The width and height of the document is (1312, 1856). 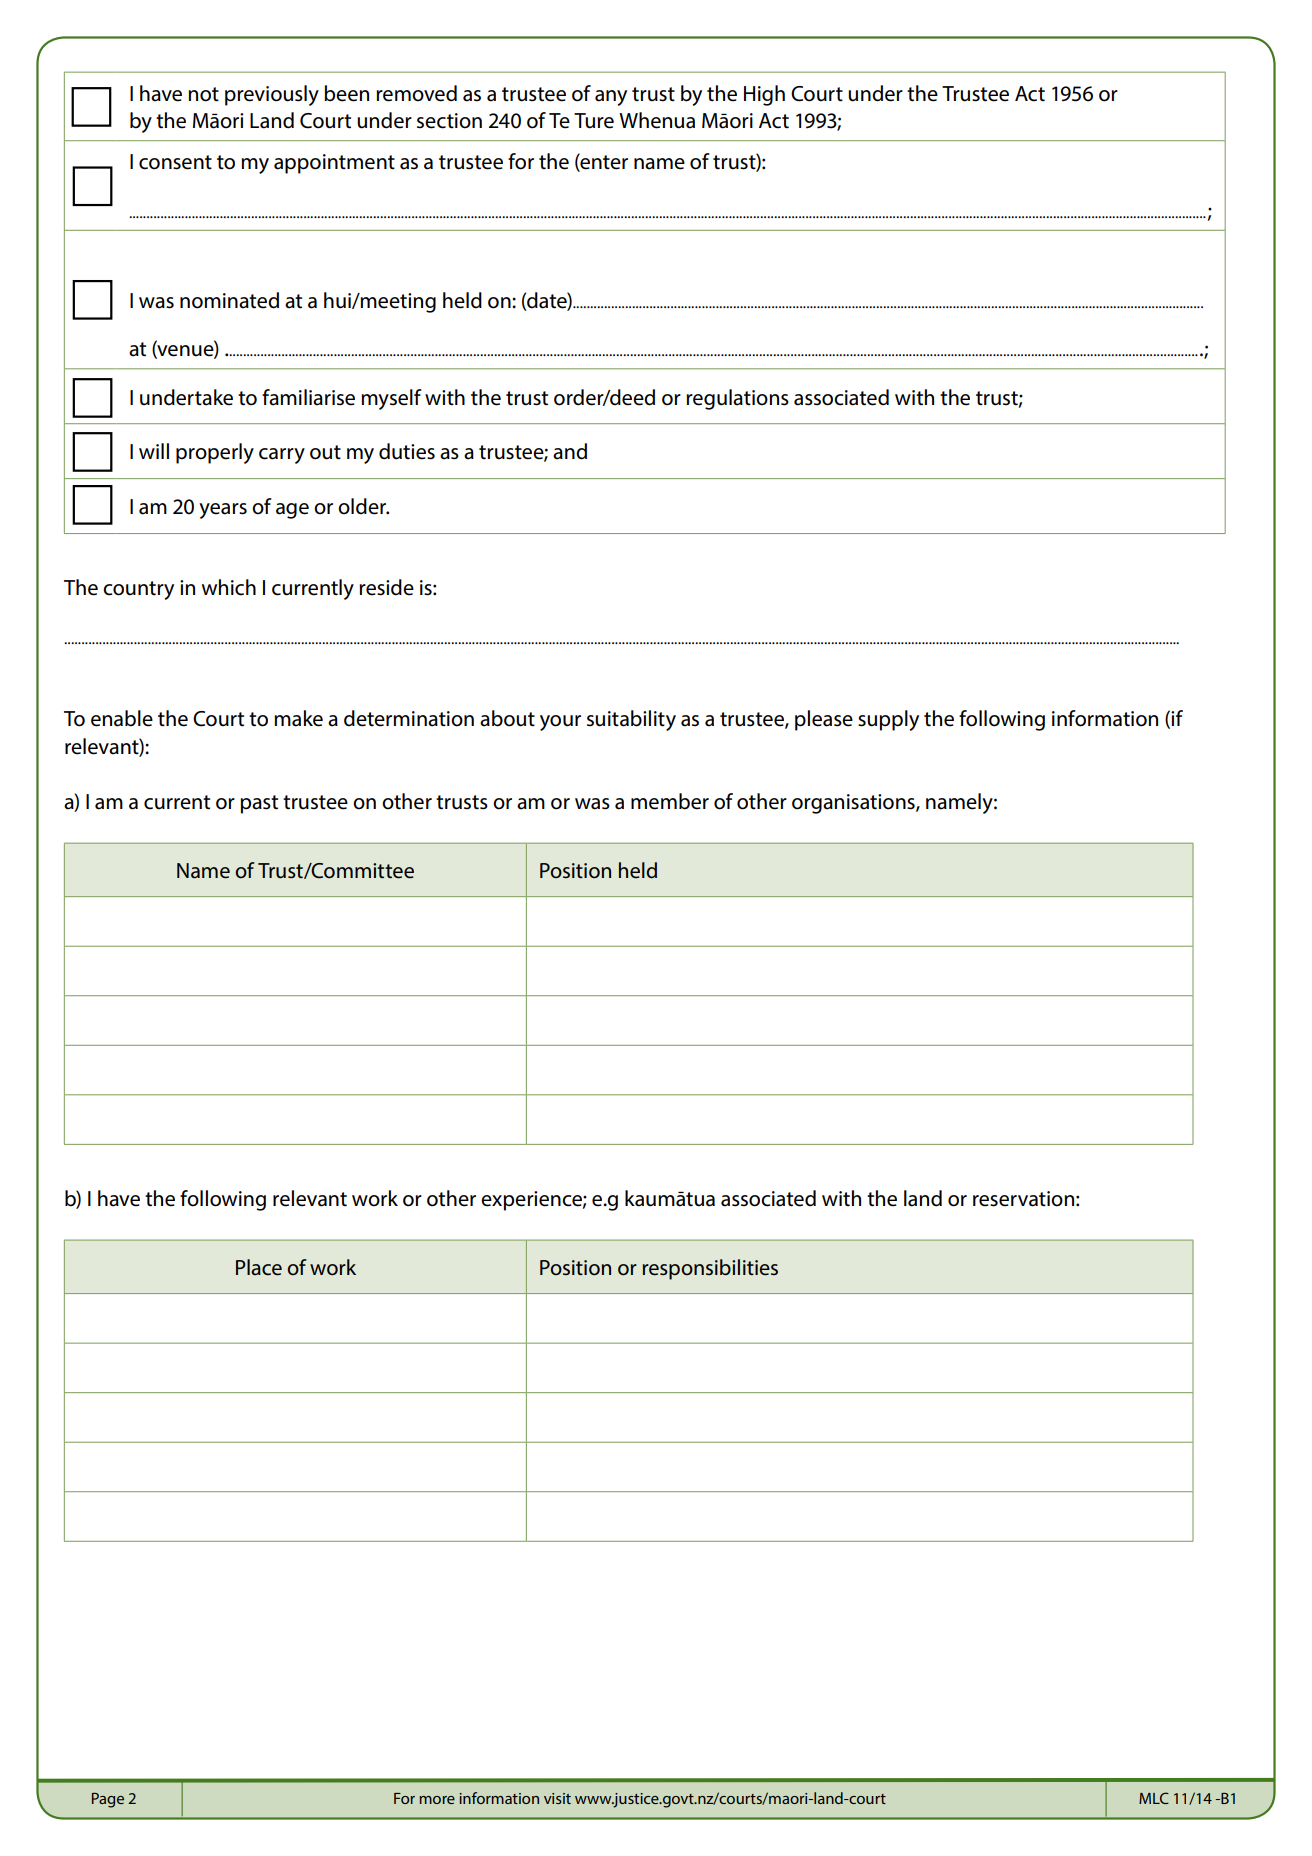 What do you see at coordinates (259, 804) in the document?
I see `past` at bounding box center [259, 804].
